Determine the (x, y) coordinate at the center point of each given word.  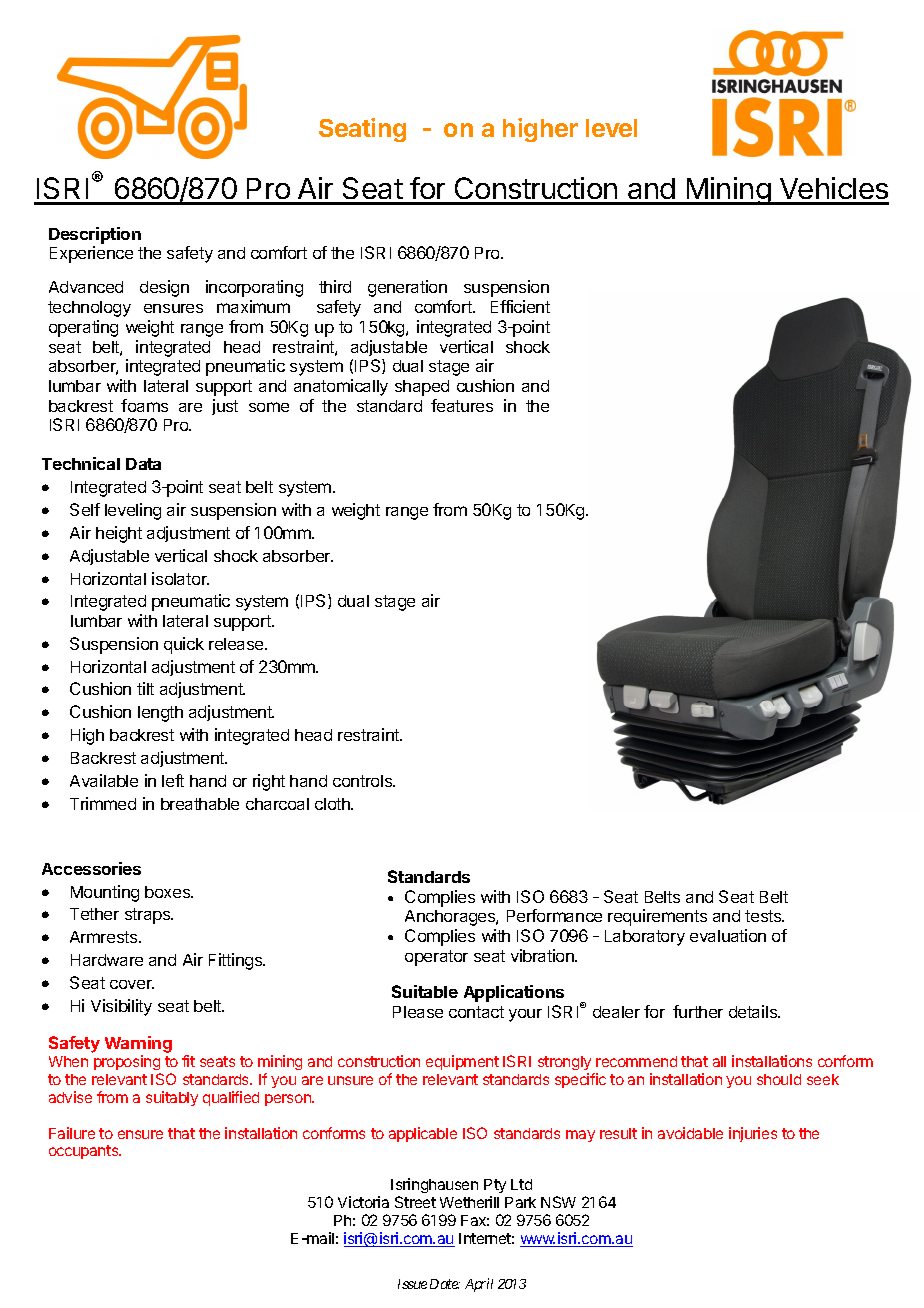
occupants (85, 1152)
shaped (422, 388)
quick (184, 645)
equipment (462, 1062)
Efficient (520, 306)
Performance (554, 915)
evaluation (728, 935)
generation (407, 288)
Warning (138, 1044)
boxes (169, 892)
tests (764, 916)
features (462, 405)
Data (143, 464)
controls (364, 781)
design (164, 288)
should (779, 1079)
